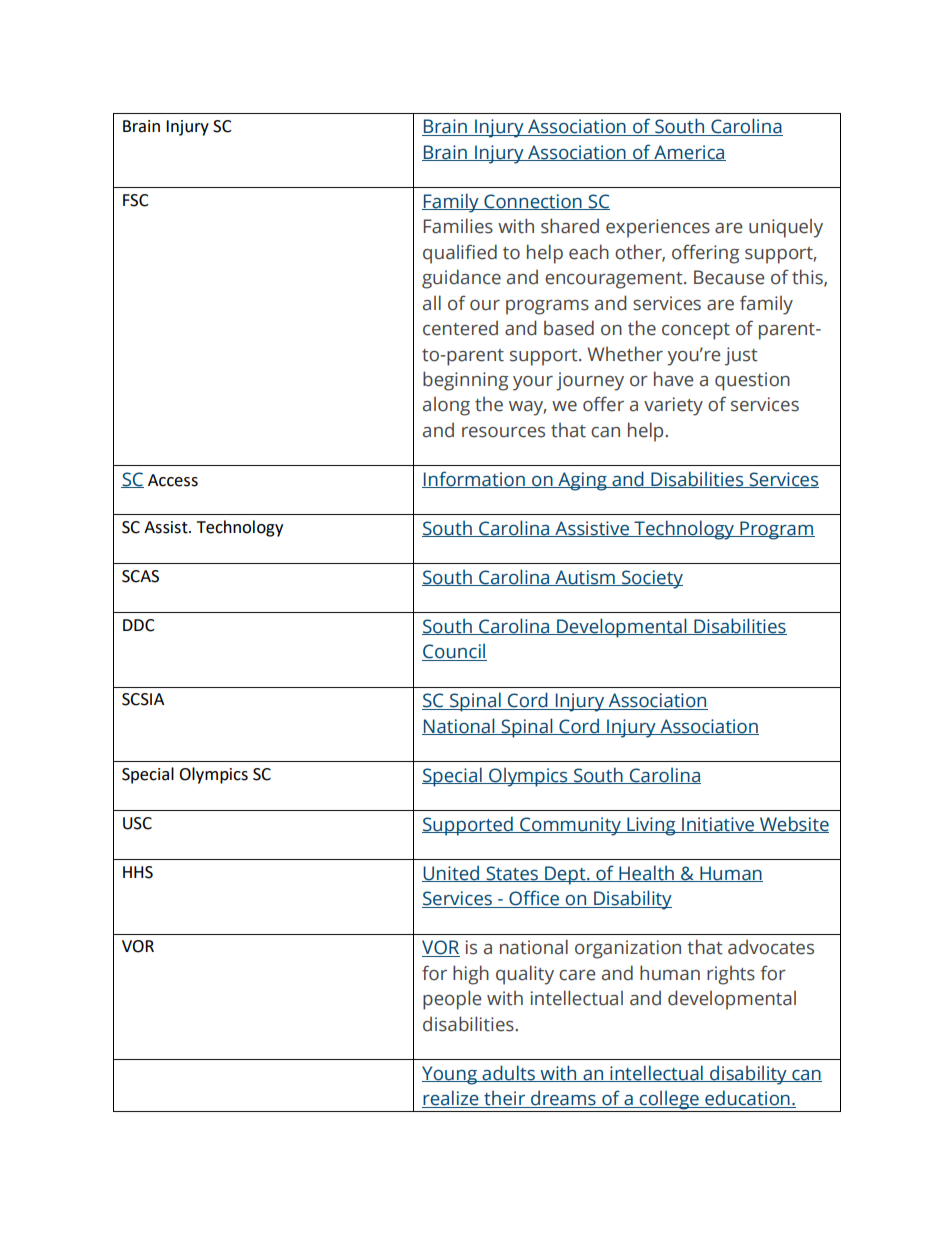  I want to click on Young, so click(450, 1075).
